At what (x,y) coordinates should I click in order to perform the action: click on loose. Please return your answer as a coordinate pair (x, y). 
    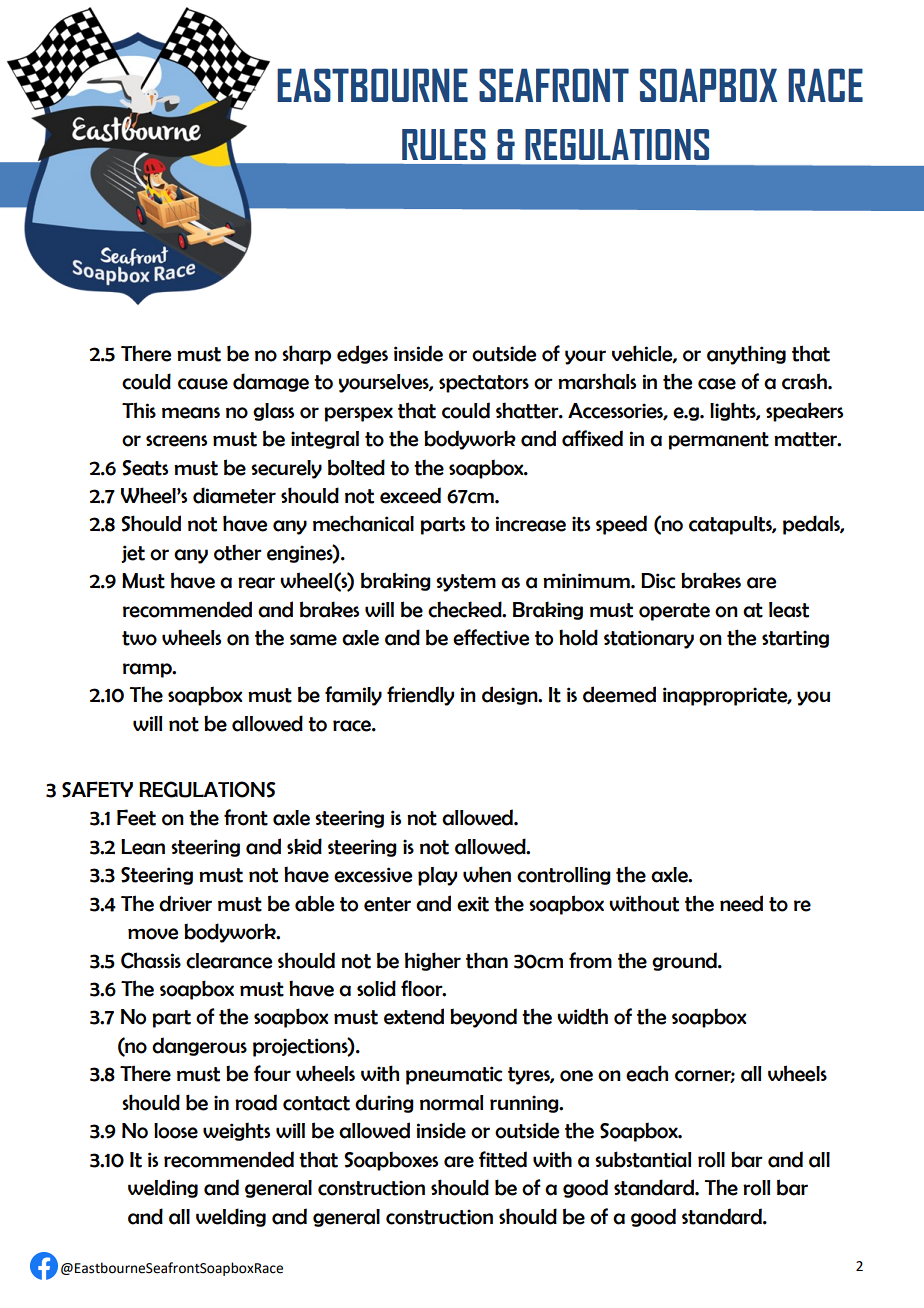
    Looking at the image, I should click on (176, 1131).
